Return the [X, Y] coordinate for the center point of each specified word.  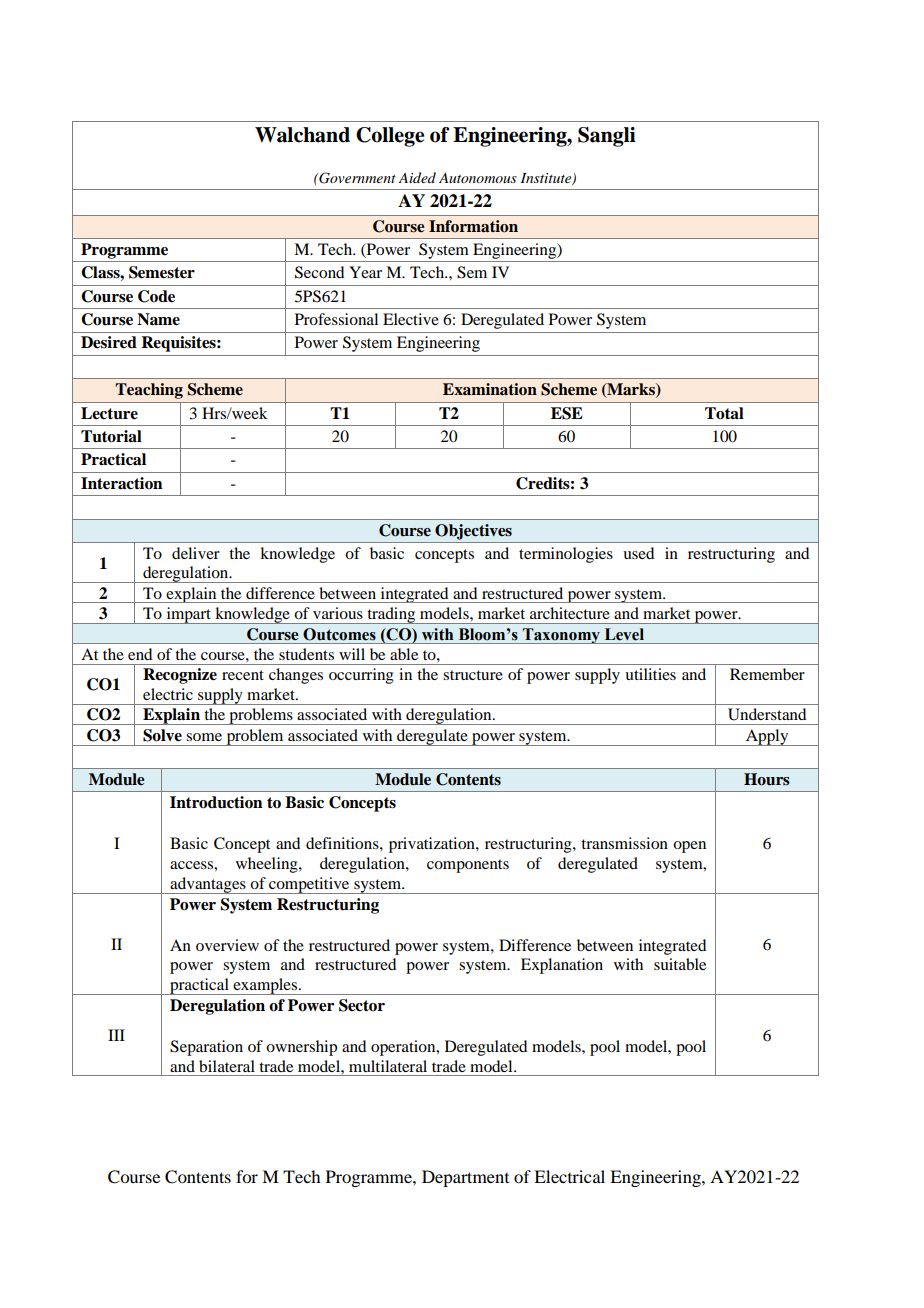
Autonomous [478, 178]
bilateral [227, 1066]
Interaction [122, 483]
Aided [417, 177]
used [638, 553]
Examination [490, 389]
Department [465, 1178]
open [689, 847]
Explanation [562, 966]
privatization [433, 845]
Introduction [216, 802]
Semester [162, 272]
